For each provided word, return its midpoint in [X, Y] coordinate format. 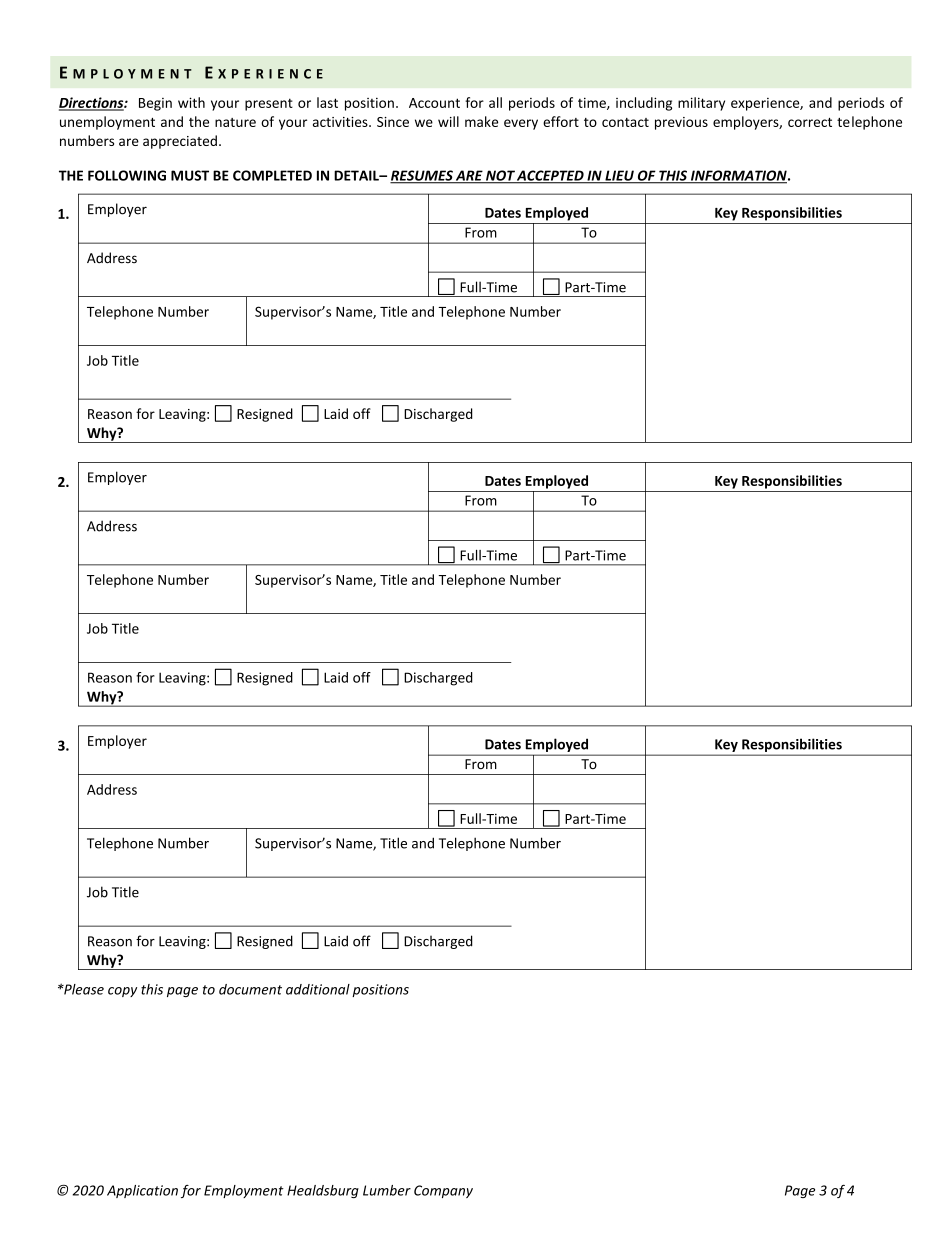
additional [318, 989]
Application [142, 1191]
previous [681, 123]
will [448, 121]
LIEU [619, 176]
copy [122, 992]
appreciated [180, 142]
